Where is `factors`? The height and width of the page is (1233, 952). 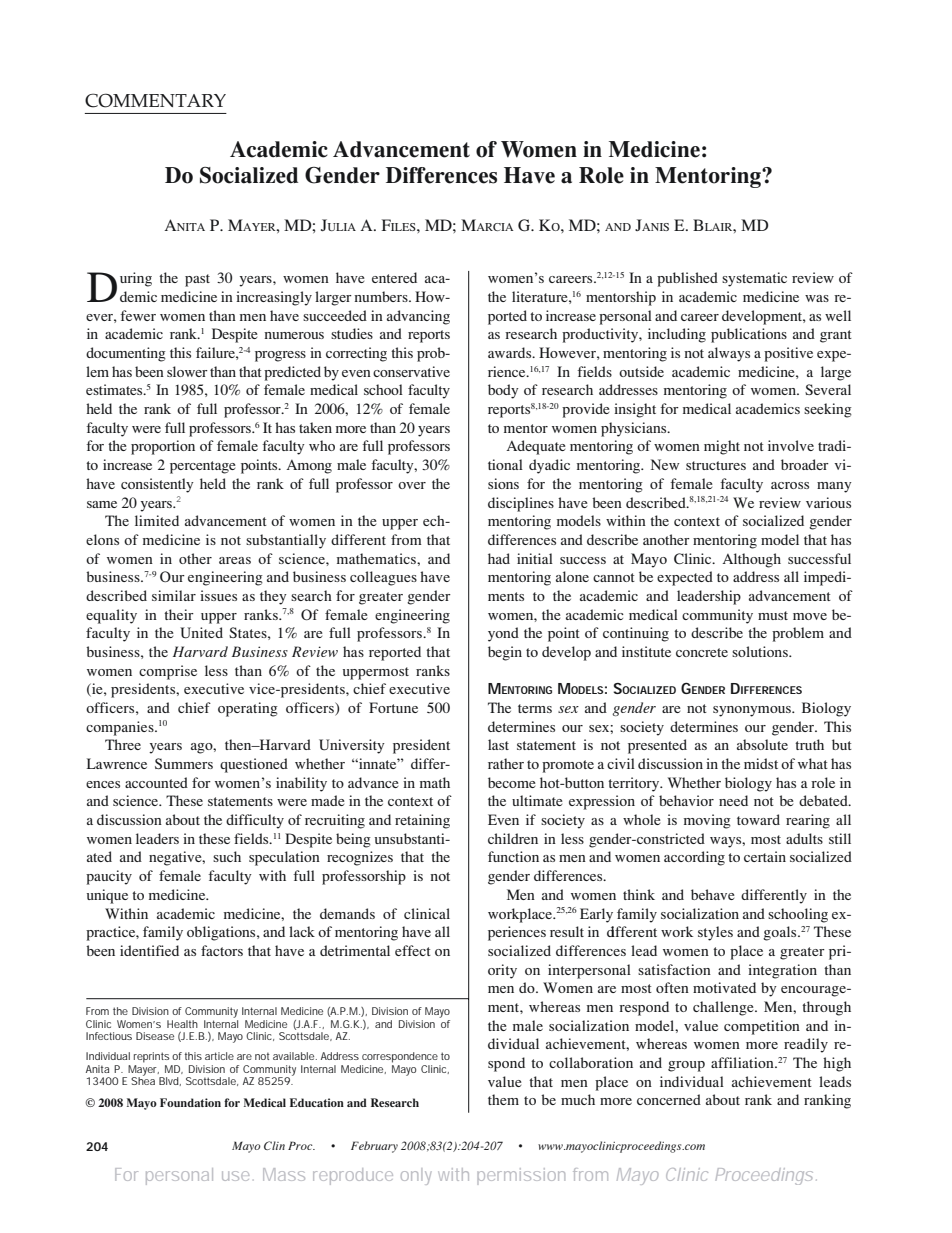 factors is located at coordinates (222, 950).
